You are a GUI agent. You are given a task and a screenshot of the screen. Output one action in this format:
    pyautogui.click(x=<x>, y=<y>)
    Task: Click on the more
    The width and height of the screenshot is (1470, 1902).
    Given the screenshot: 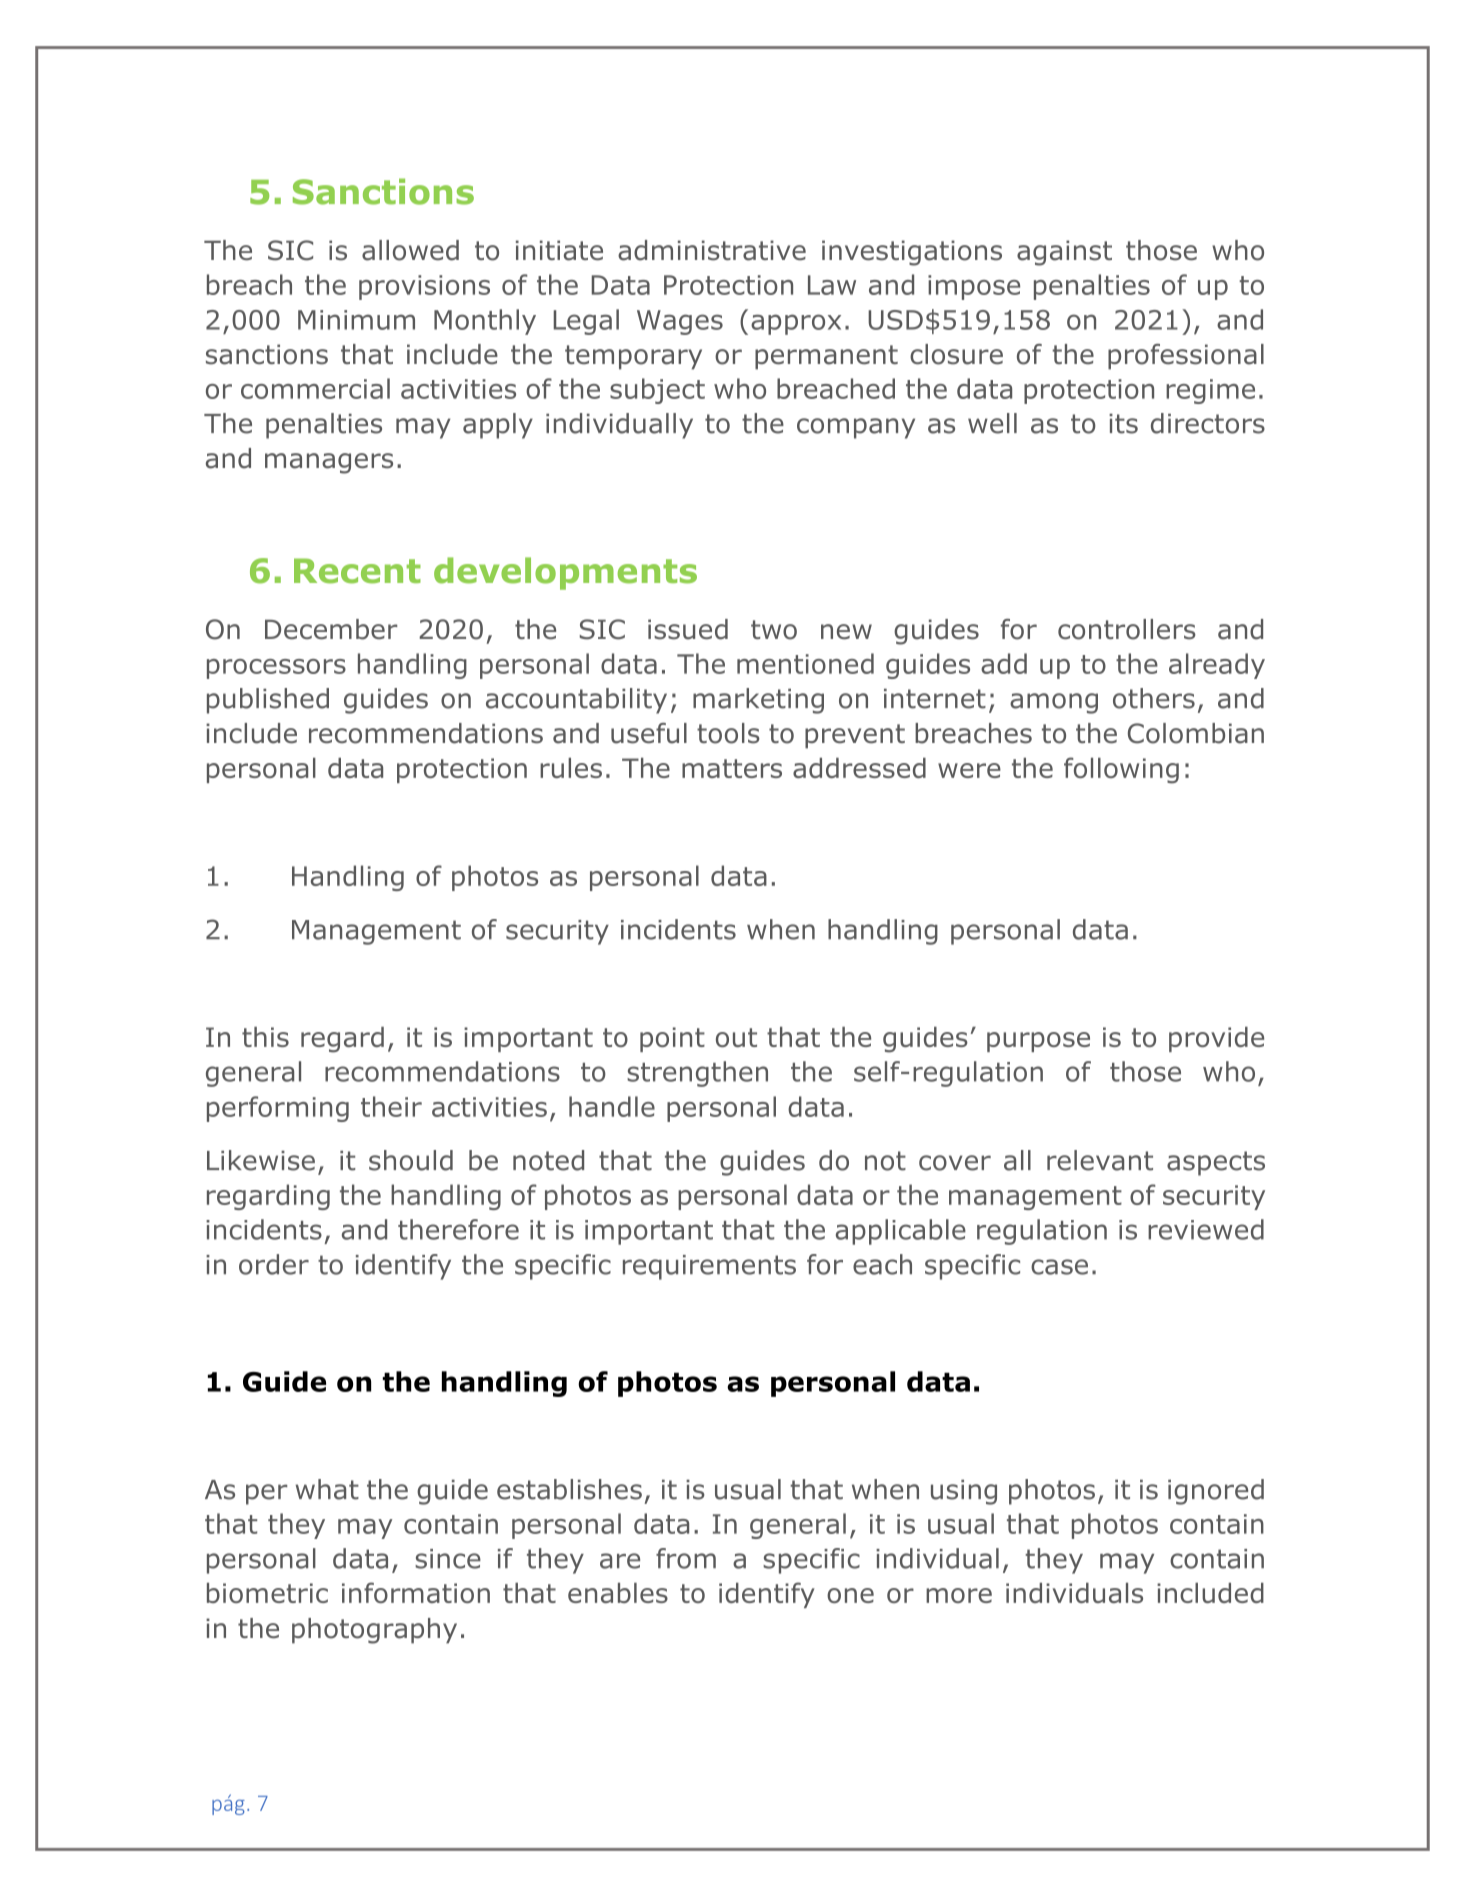 What is the action you would take?
    pyautogui.click(x=959, y=1595)
